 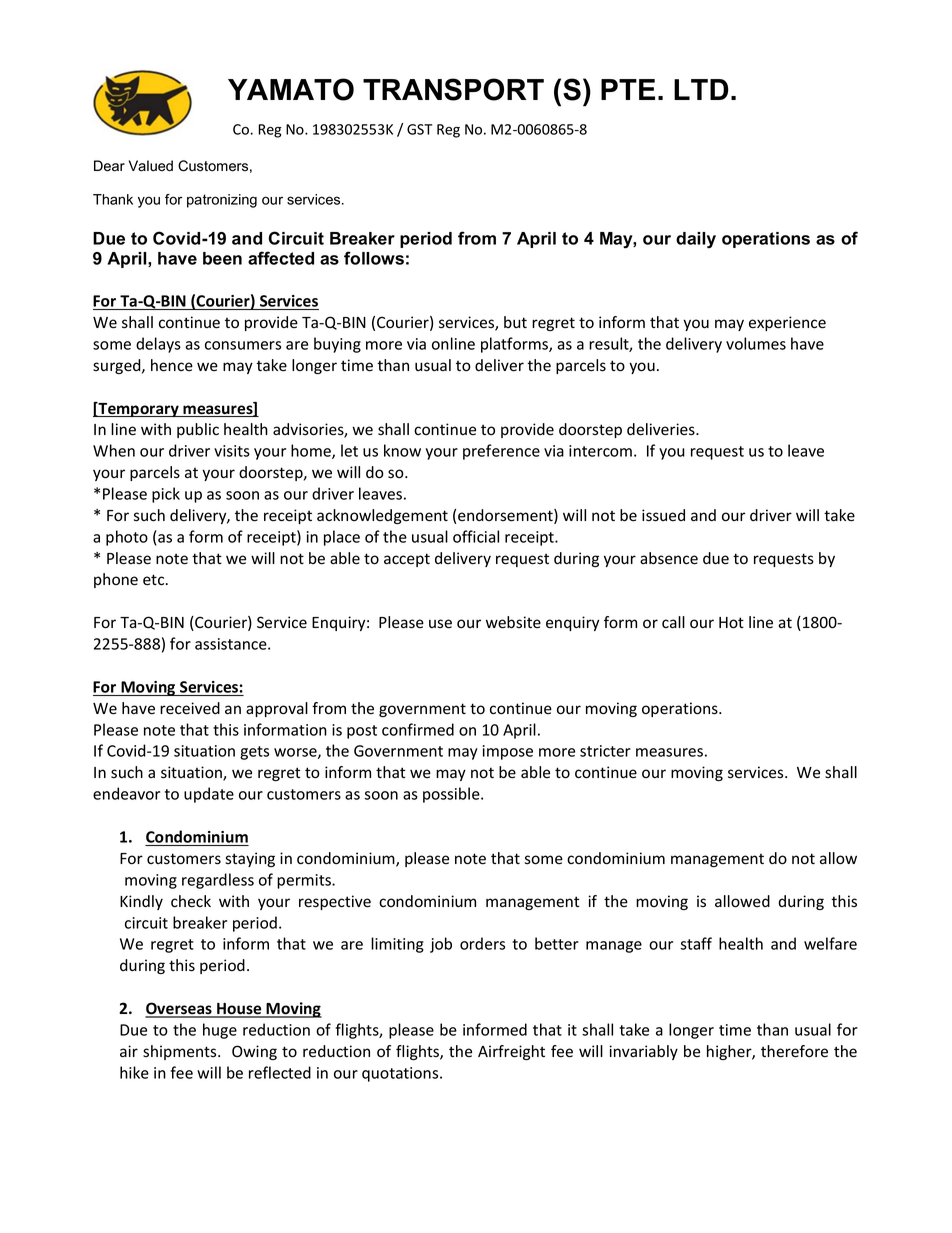 What do you see at coordinates (151, 166) in the screenshot?
I see `Valued` at bounding box center [151, 166].
